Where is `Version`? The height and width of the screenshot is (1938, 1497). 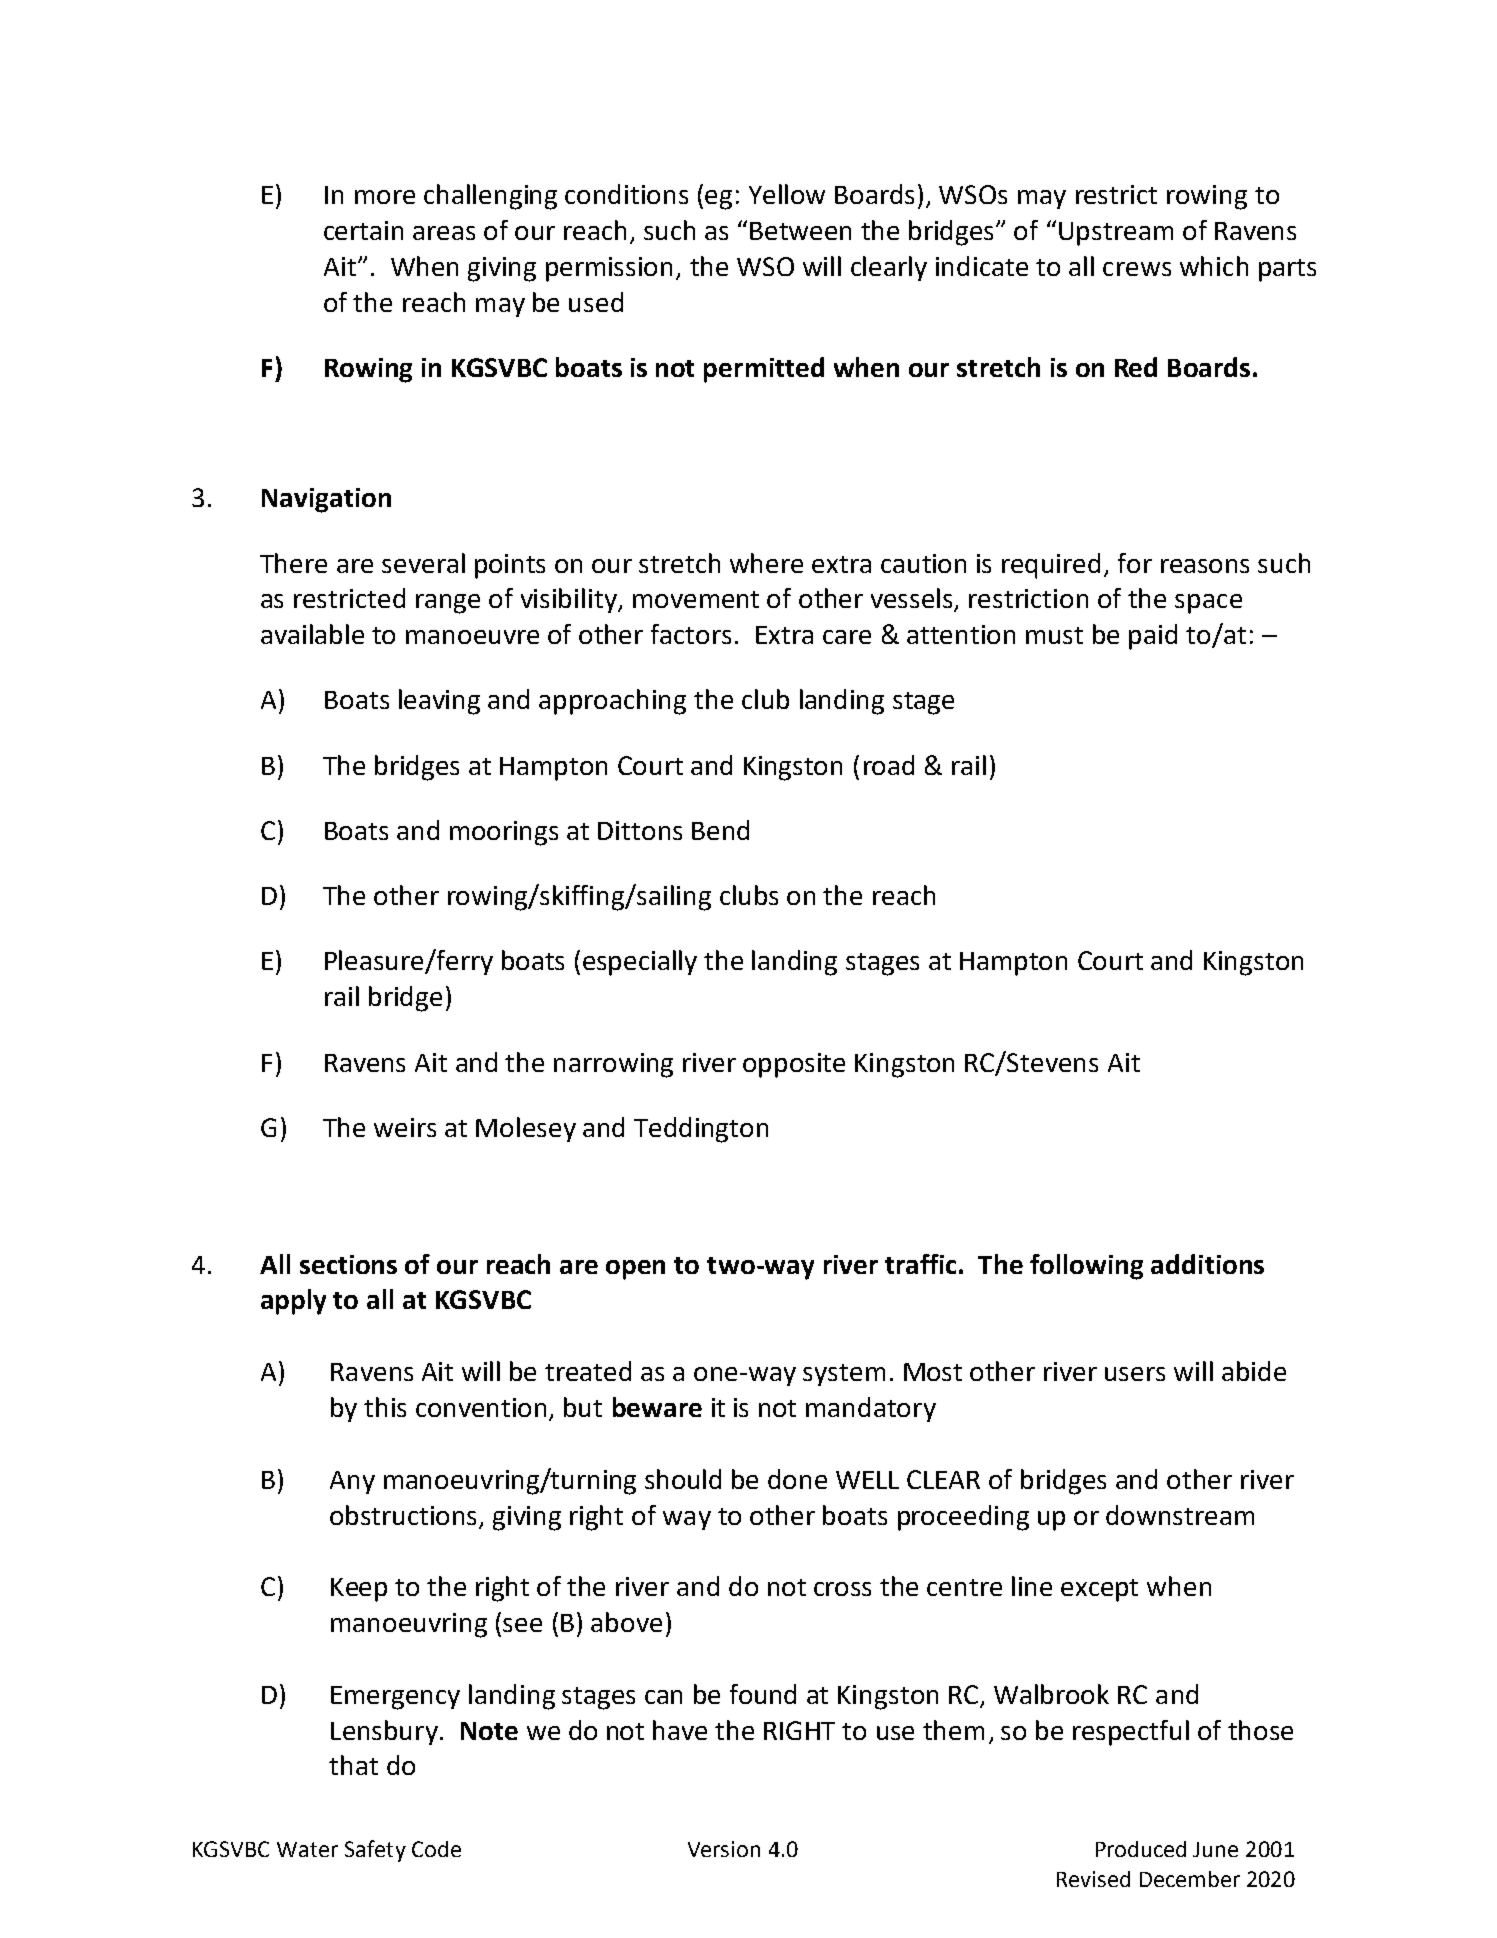
Version is located at coordinates (724, 1849).
